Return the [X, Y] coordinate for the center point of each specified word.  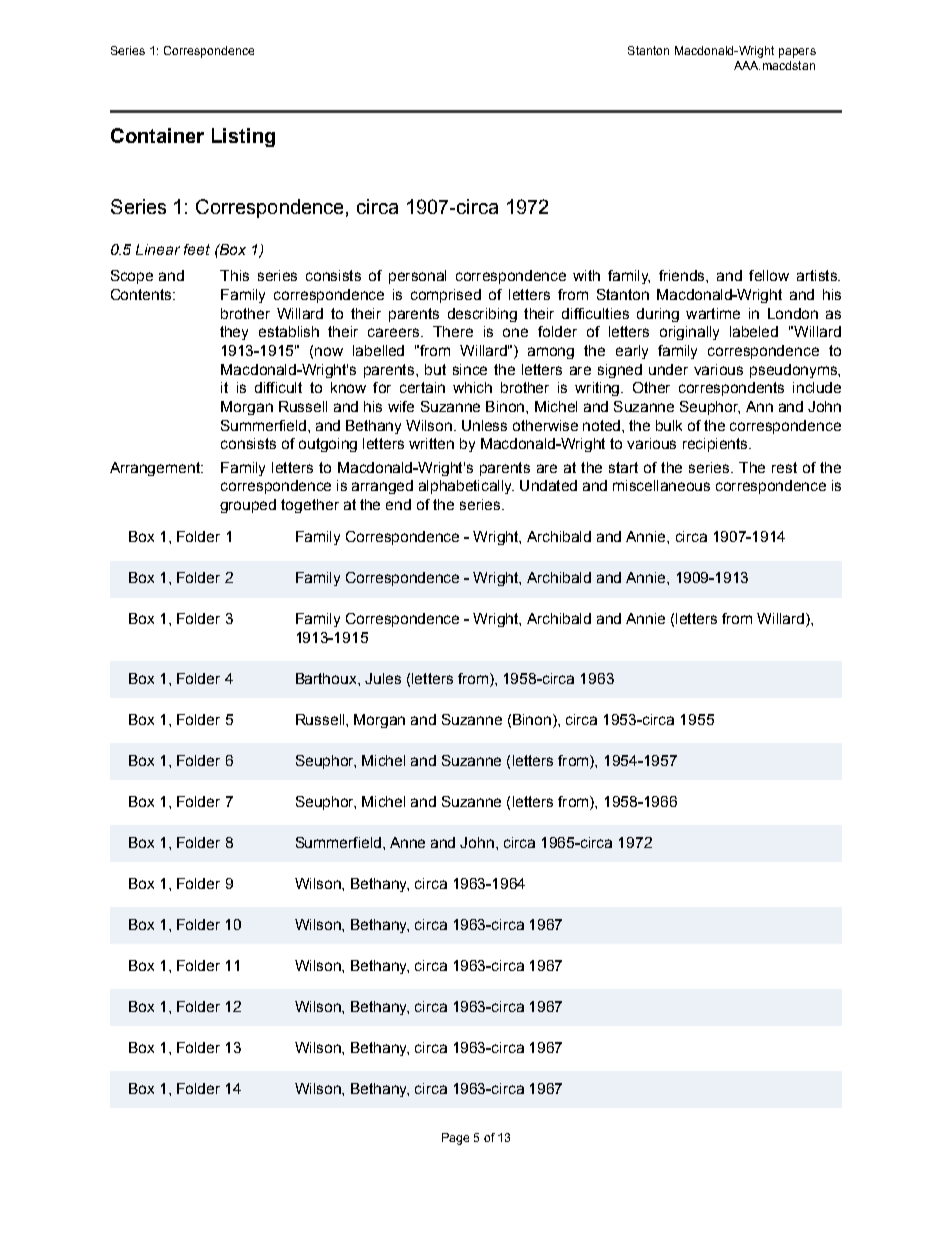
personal [417, 277]
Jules [383, 678]
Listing [243, 137]
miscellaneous [661, 485]
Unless [484, 425]
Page [455, 1139]
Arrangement [156, 469]
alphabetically [466, 487]
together [310, 506]
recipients [716, 445]
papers [797, 53]
